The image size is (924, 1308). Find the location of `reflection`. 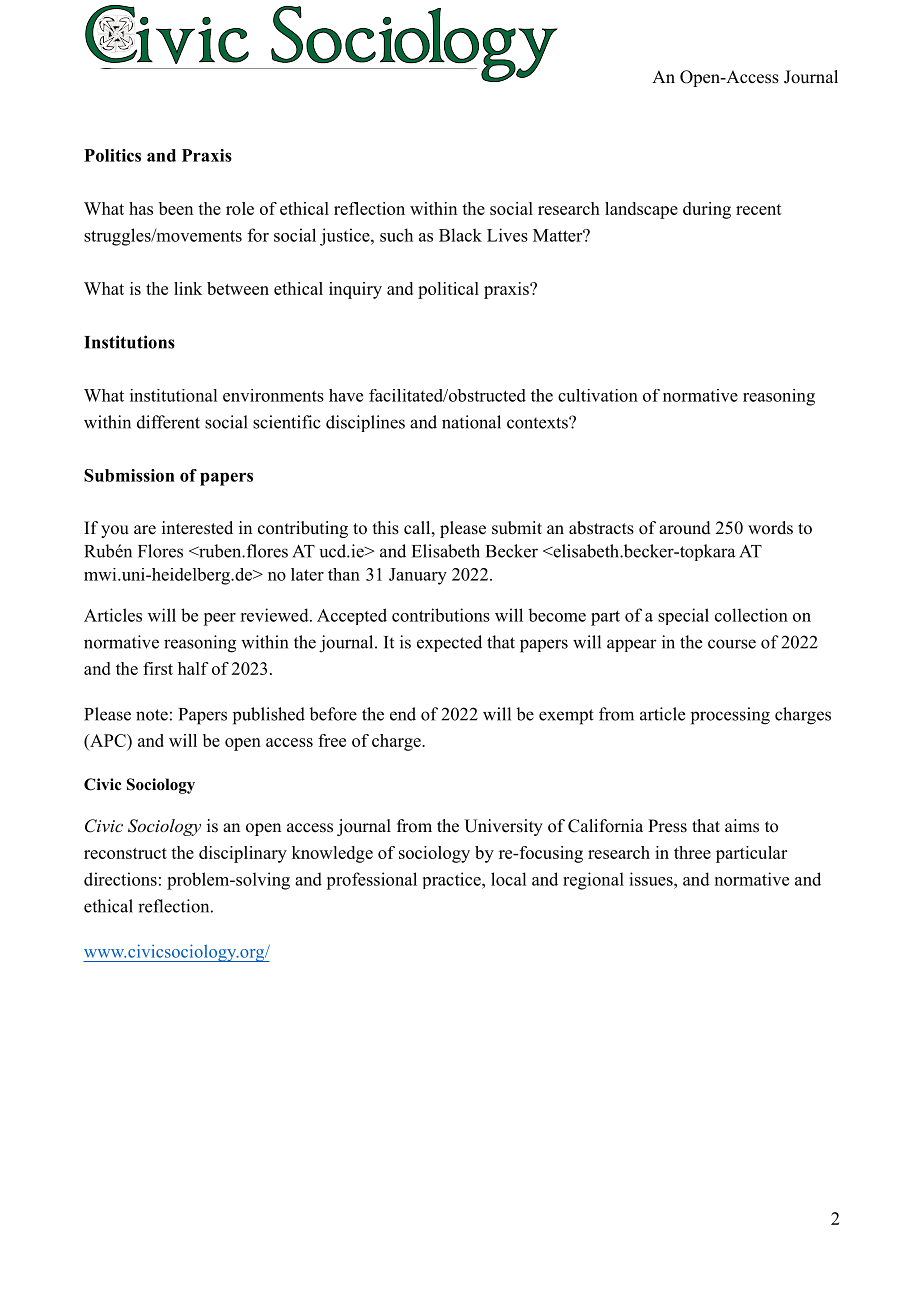

reflection is located at coordinates (369, 208).
